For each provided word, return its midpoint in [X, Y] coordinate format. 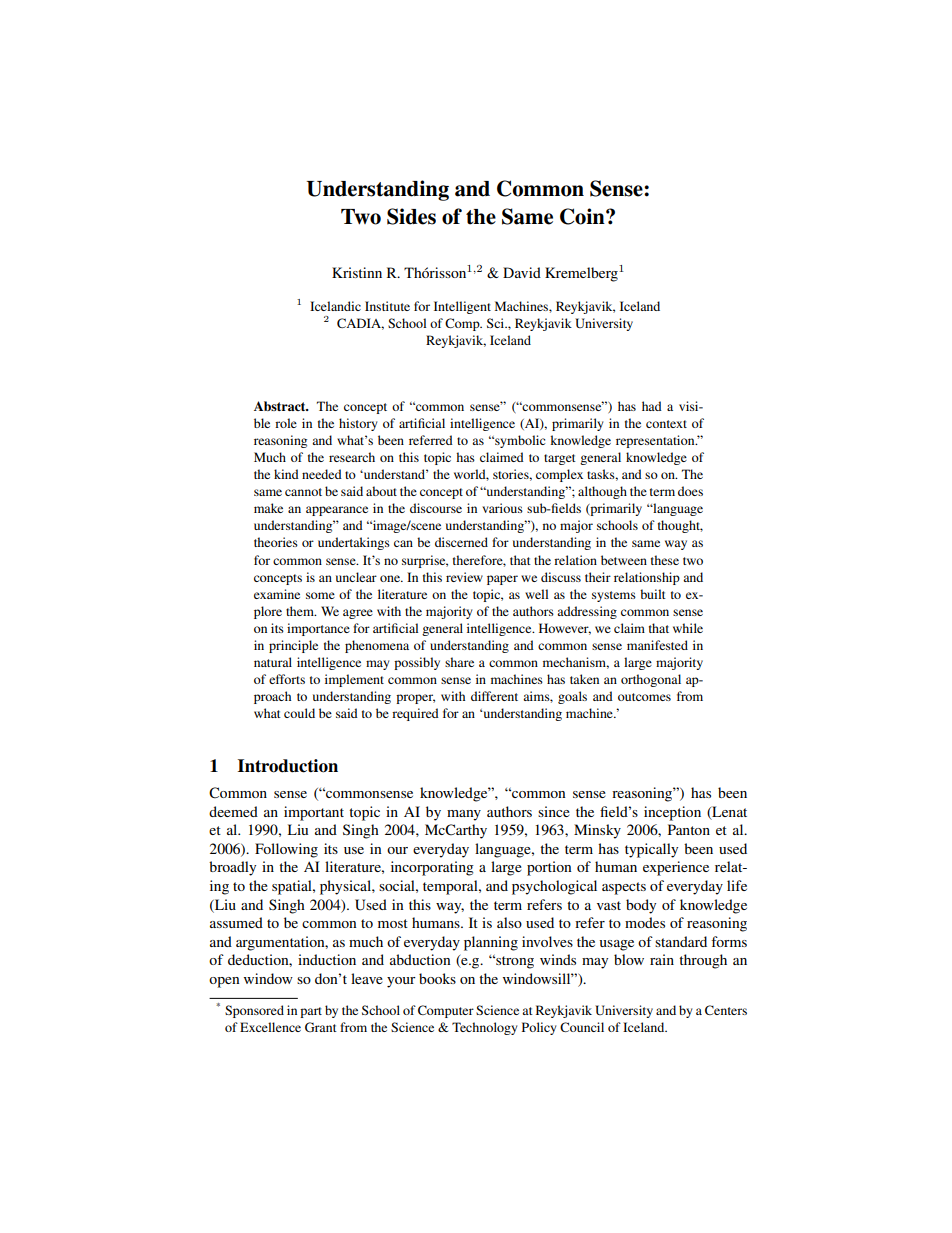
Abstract [281, 406]
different [494, 696]
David [522, 272]
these [665, 560]
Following [286, 850]
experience [676, 868]
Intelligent [462, 307]
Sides [411, 216]
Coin [583, 216]
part [311, 1012]
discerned [461, 542]
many [464, 815]
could [299, 713]
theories [276, 542]
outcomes [644, 697]
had [652, 406]
